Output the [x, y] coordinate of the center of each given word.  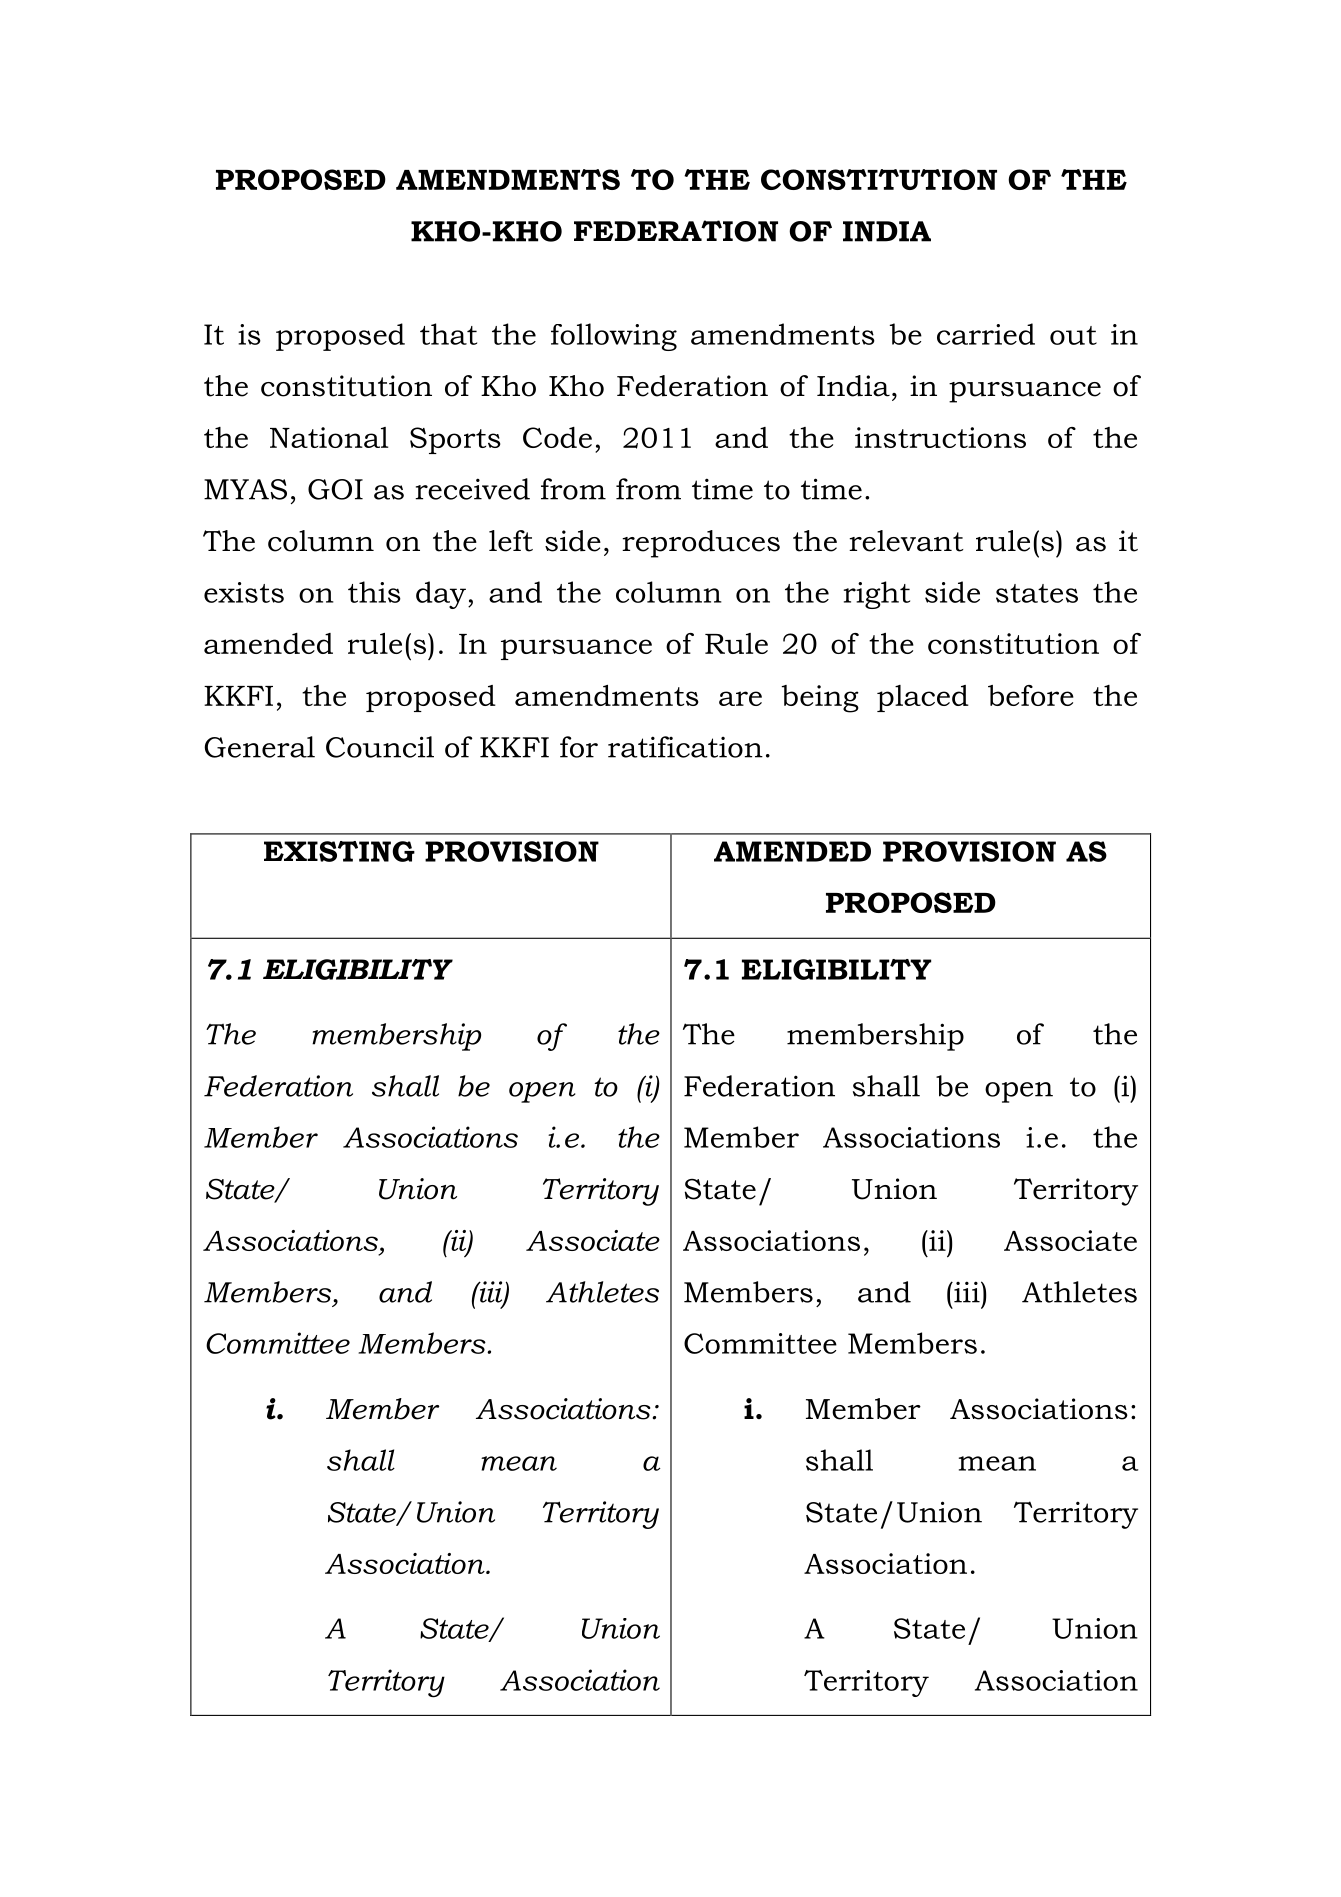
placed [923, 698]
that [448, 334]
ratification [685, 747]
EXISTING [339, 851]
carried [986, 334]
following [614, 337]
